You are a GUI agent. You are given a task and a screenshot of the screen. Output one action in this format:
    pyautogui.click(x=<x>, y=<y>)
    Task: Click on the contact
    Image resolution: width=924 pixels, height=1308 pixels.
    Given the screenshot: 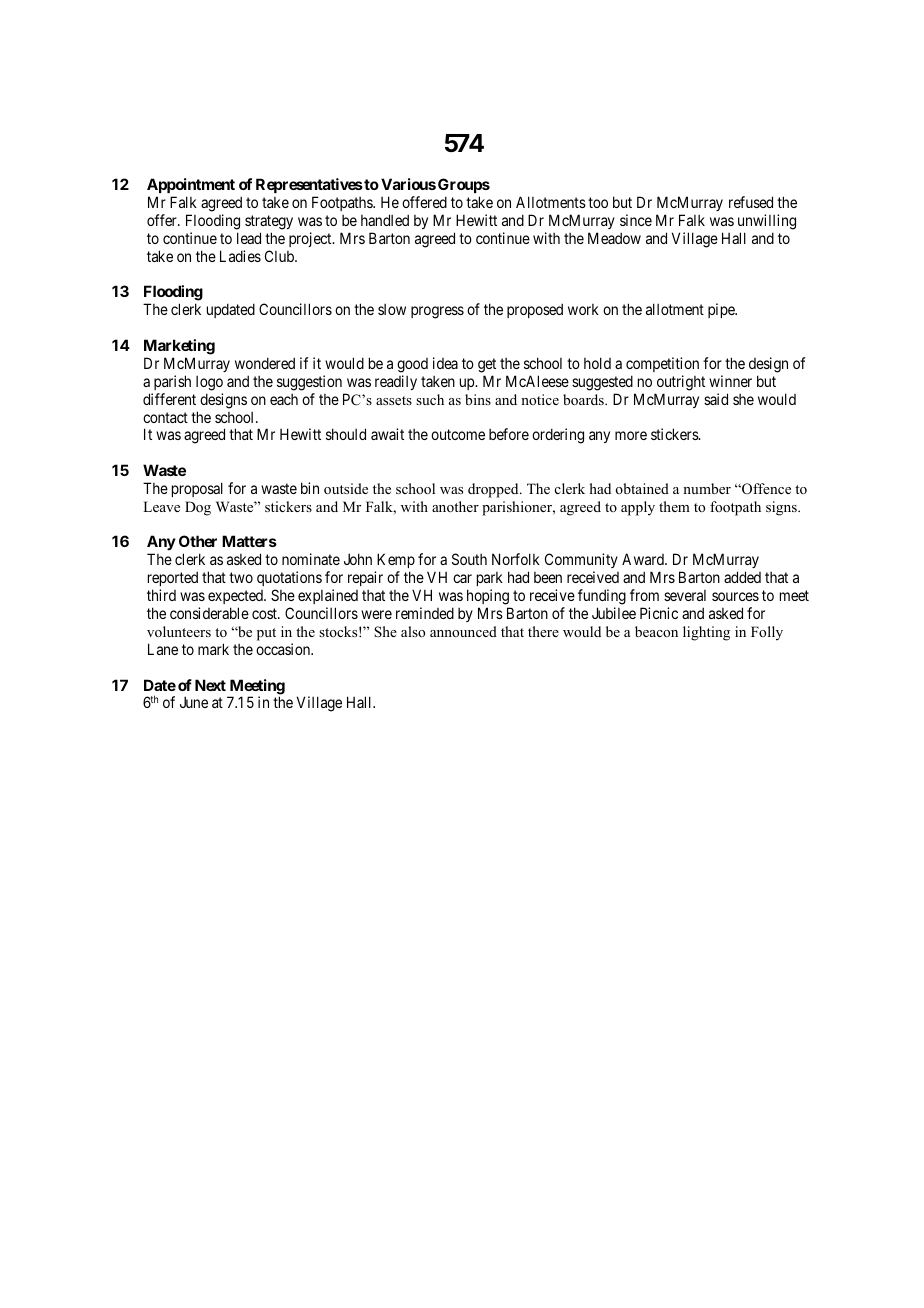 What is the action you would take?
    pyautogui.click(x=165, y=417)
